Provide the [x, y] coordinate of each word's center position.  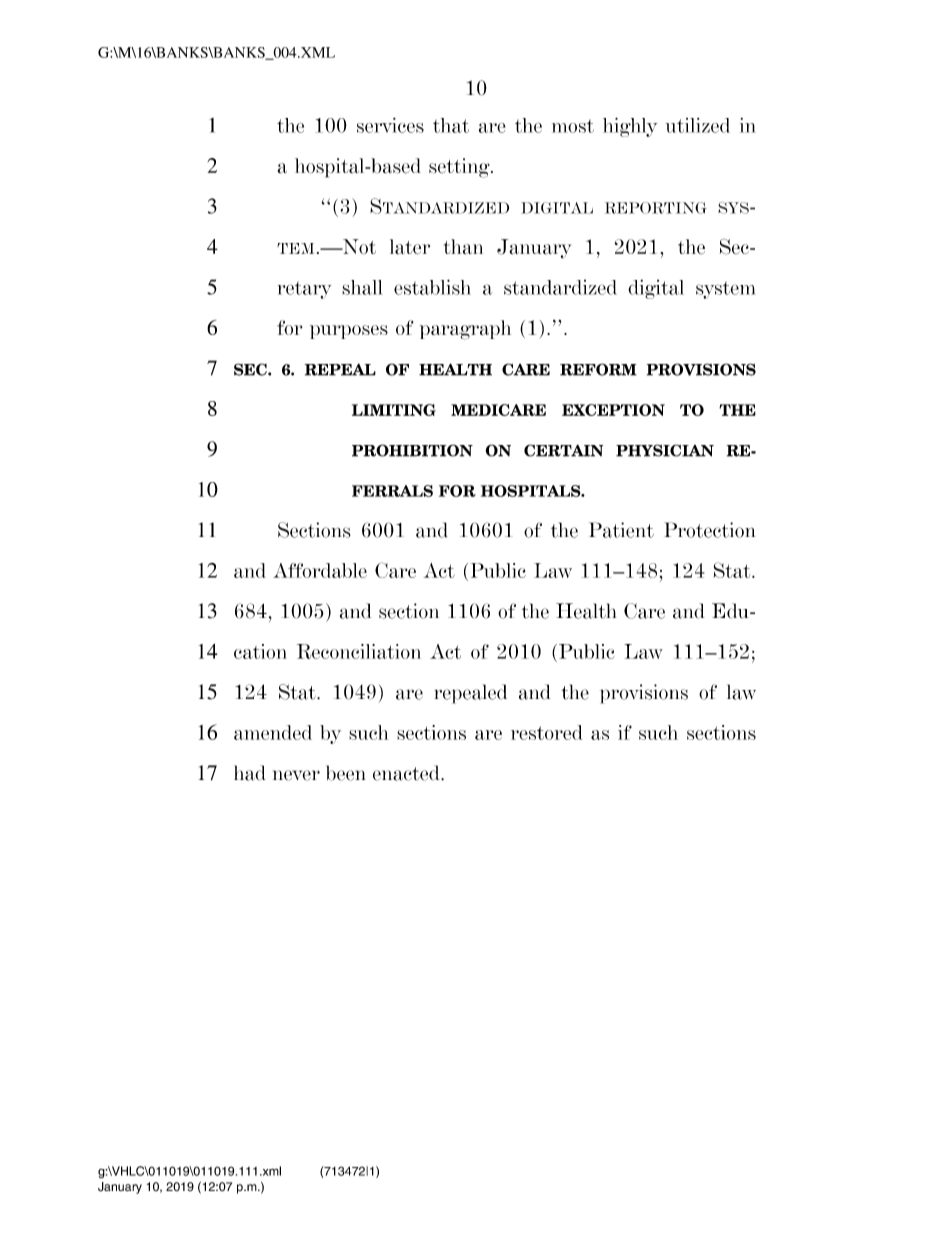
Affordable [320, 570]
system [725, 290]
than [463, 247]
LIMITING [394, 410]
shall [362, 287]
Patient [621, 530]
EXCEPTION [613, 410]
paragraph [465, 330]
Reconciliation [359, 651]
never [296, 775]
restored [546, 732]
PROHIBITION [412, 450]
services [390, 125]
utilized [698, 125]
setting [460, 168]
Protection [709, 530]
